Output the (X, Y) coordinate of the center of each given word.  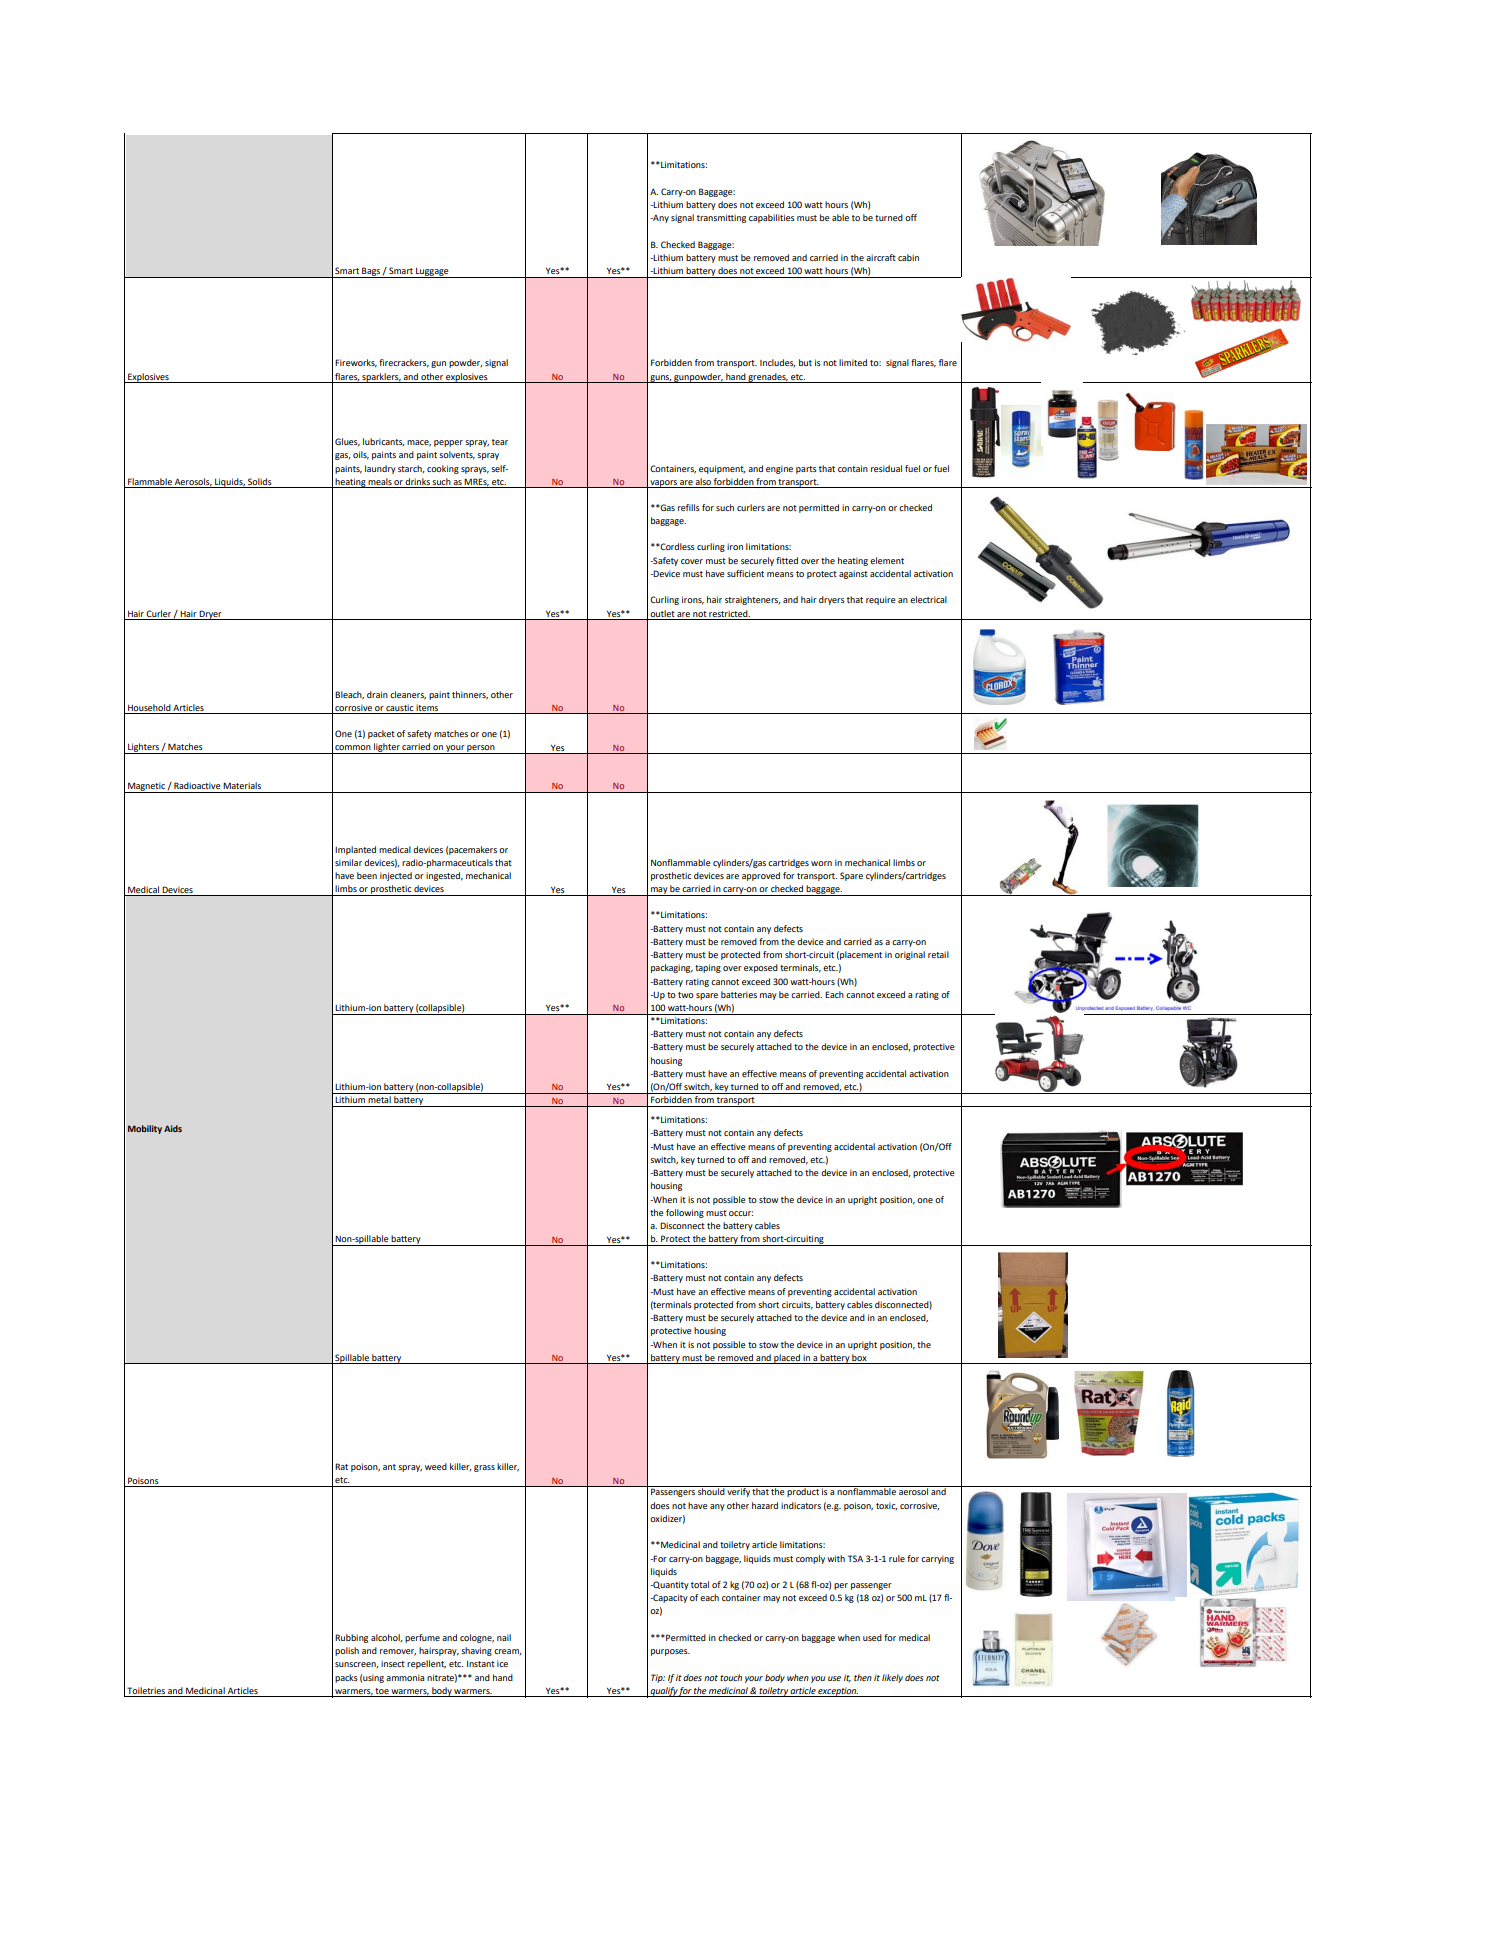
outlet (662, 613)
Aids (173, 1128)
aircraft (881, 257)
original (910, 955)
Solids (260, 483)
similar (348, 862)
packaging (672, 968)
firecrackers (404, 363)
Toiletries (146, 1690)
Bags (371, 272)
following (685, 1213)
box (859, 1357)
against (853, 574)
